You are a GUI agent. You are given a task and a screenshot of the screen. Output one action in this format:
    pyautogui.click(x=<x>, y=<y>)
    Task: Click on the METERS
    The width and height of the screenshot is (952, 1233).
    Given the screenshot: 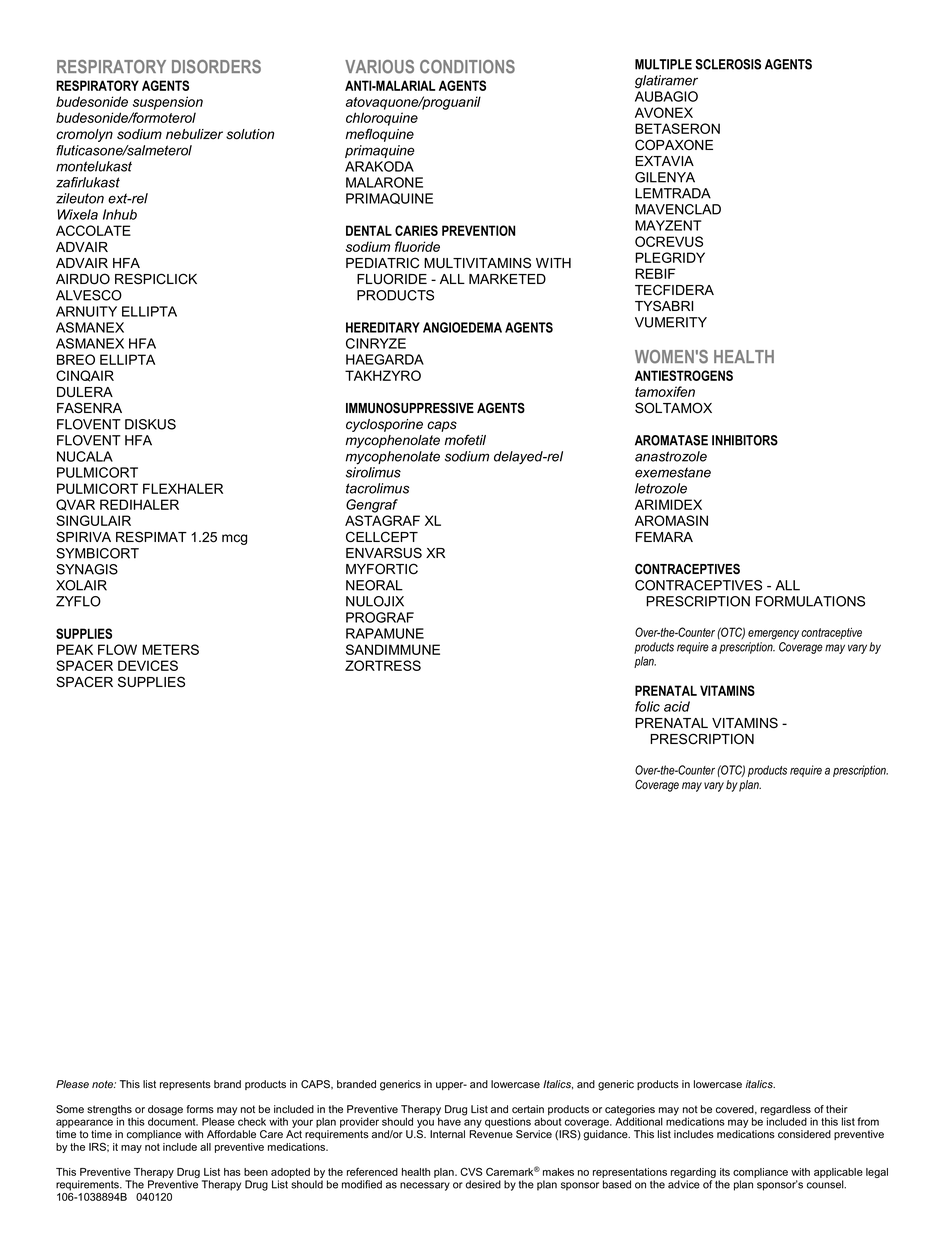 What is the action you would take?
    pyautogui.click(x=170, y=649)
